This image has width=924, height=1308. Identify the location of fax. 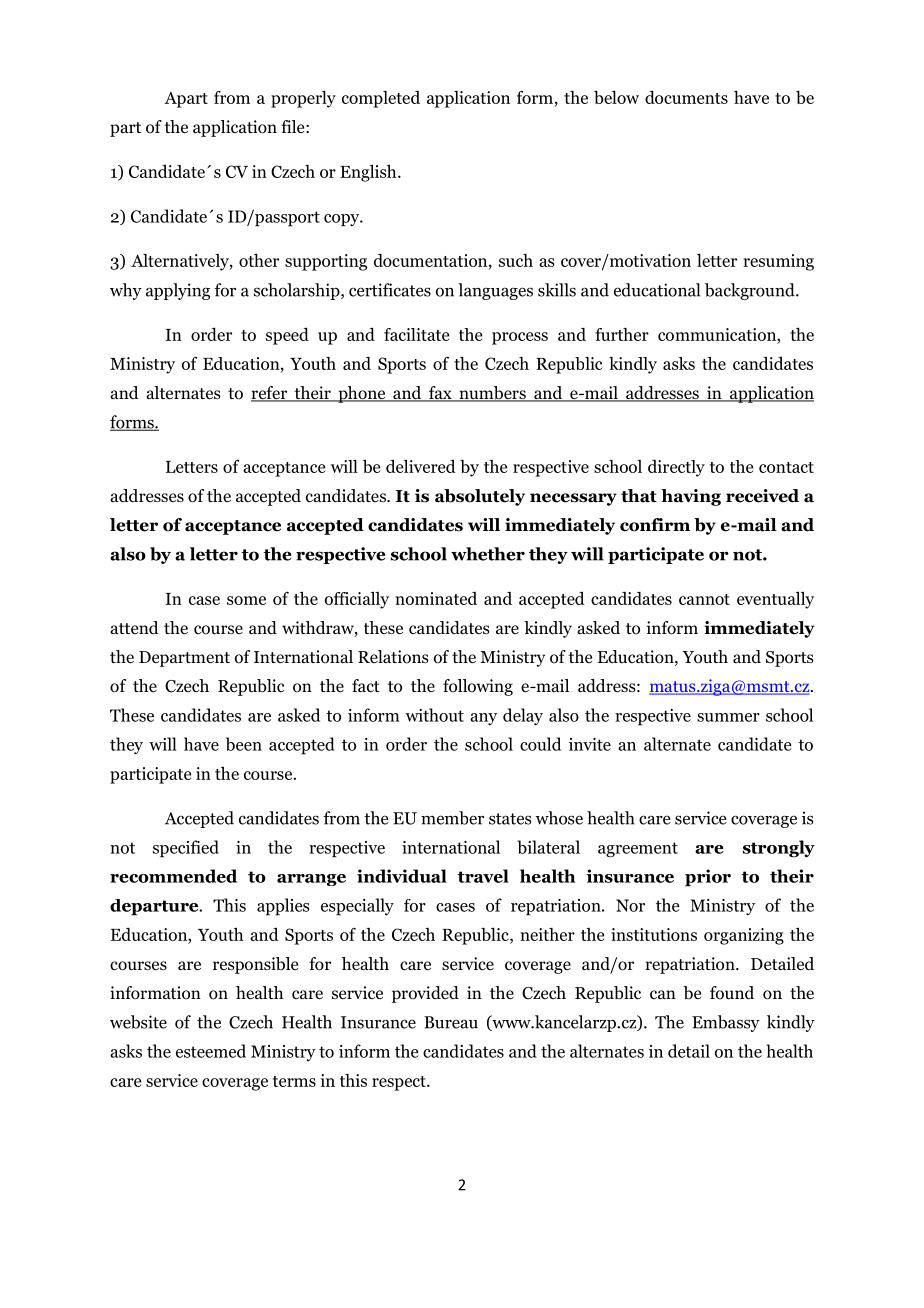
(440, 394).
